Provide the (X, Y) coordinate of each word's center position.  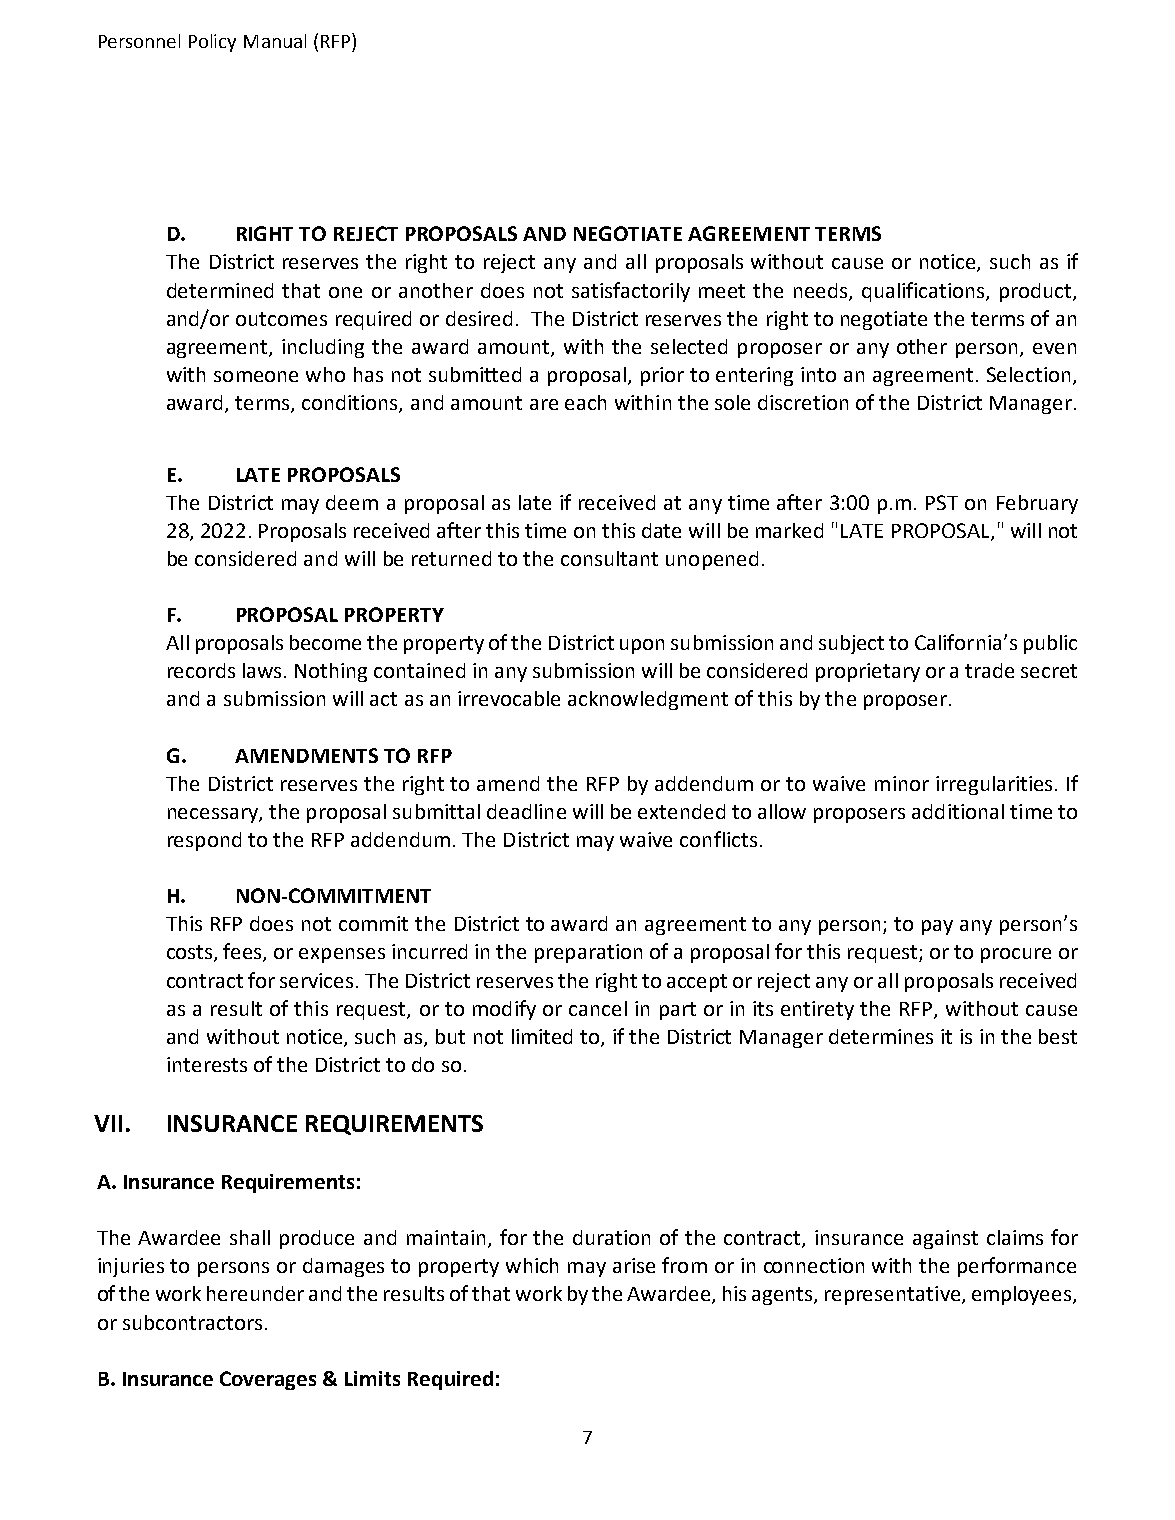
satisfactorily (631, 292)
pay (937, 927)
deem (352, 502)
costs (191, 953)
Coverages (268, 1380)
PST (942, 502)
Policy (212, 43)
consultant (609, 558)
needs (822, 291)
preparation (588, 953)
